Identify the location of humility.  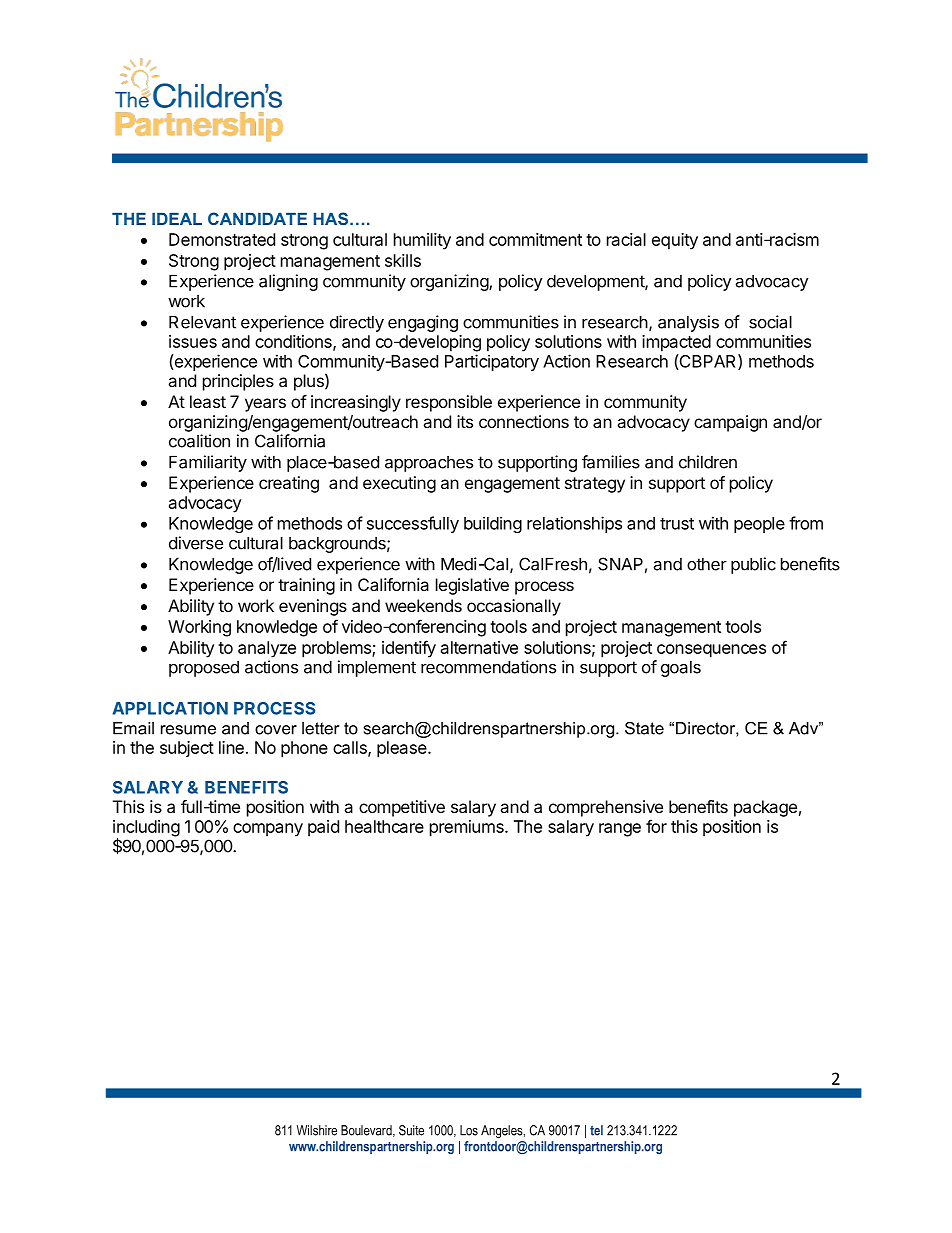
(422, 241).
